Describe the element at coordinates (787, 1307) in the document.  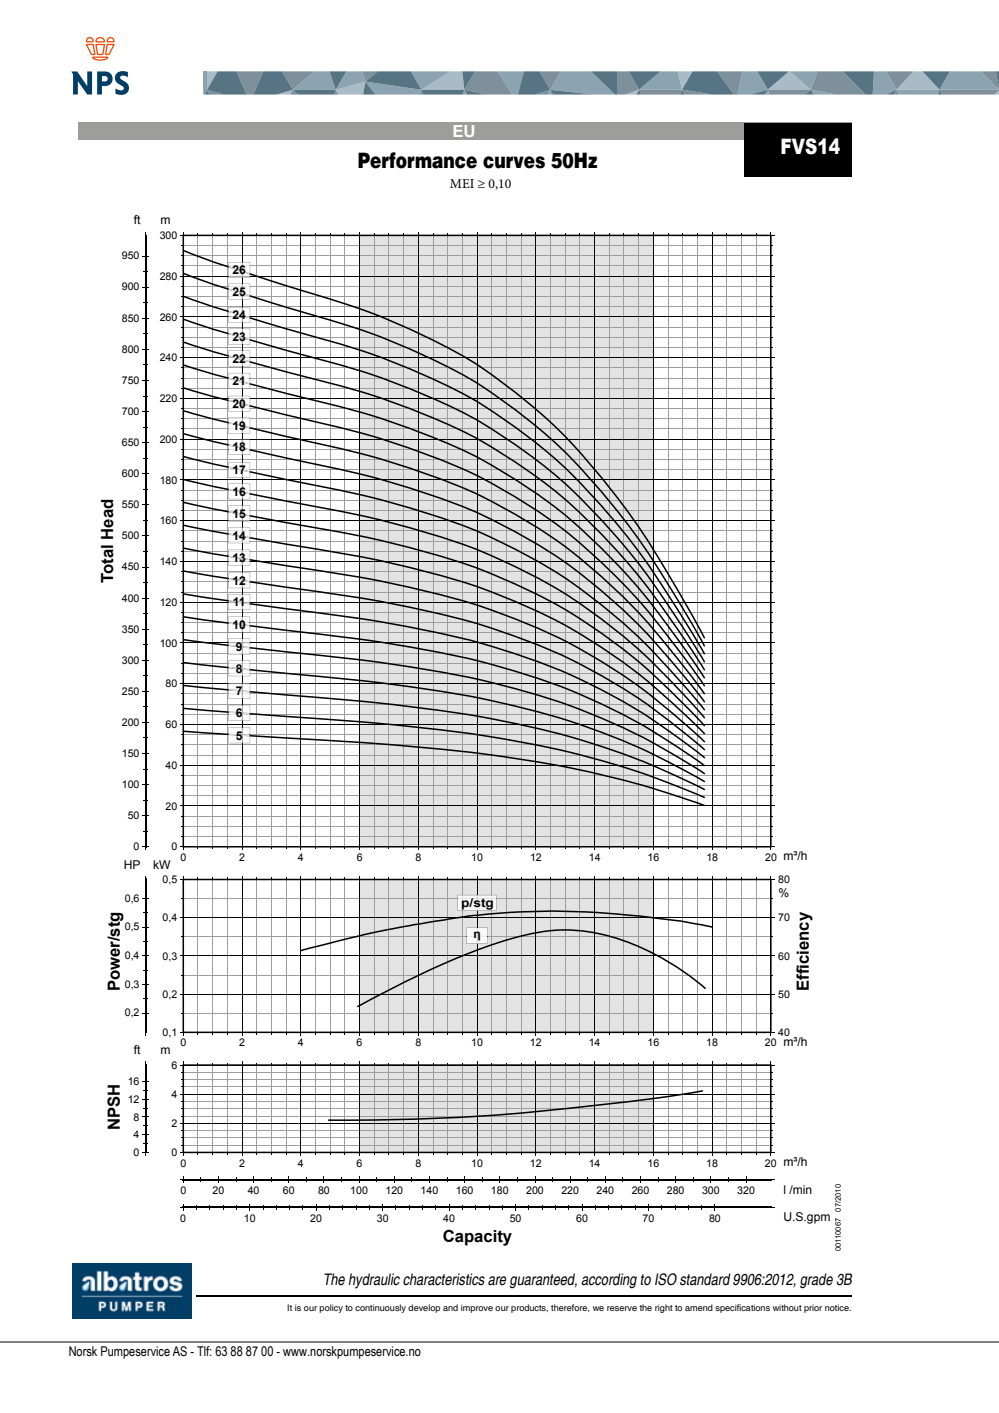
I see `without` at that location.
